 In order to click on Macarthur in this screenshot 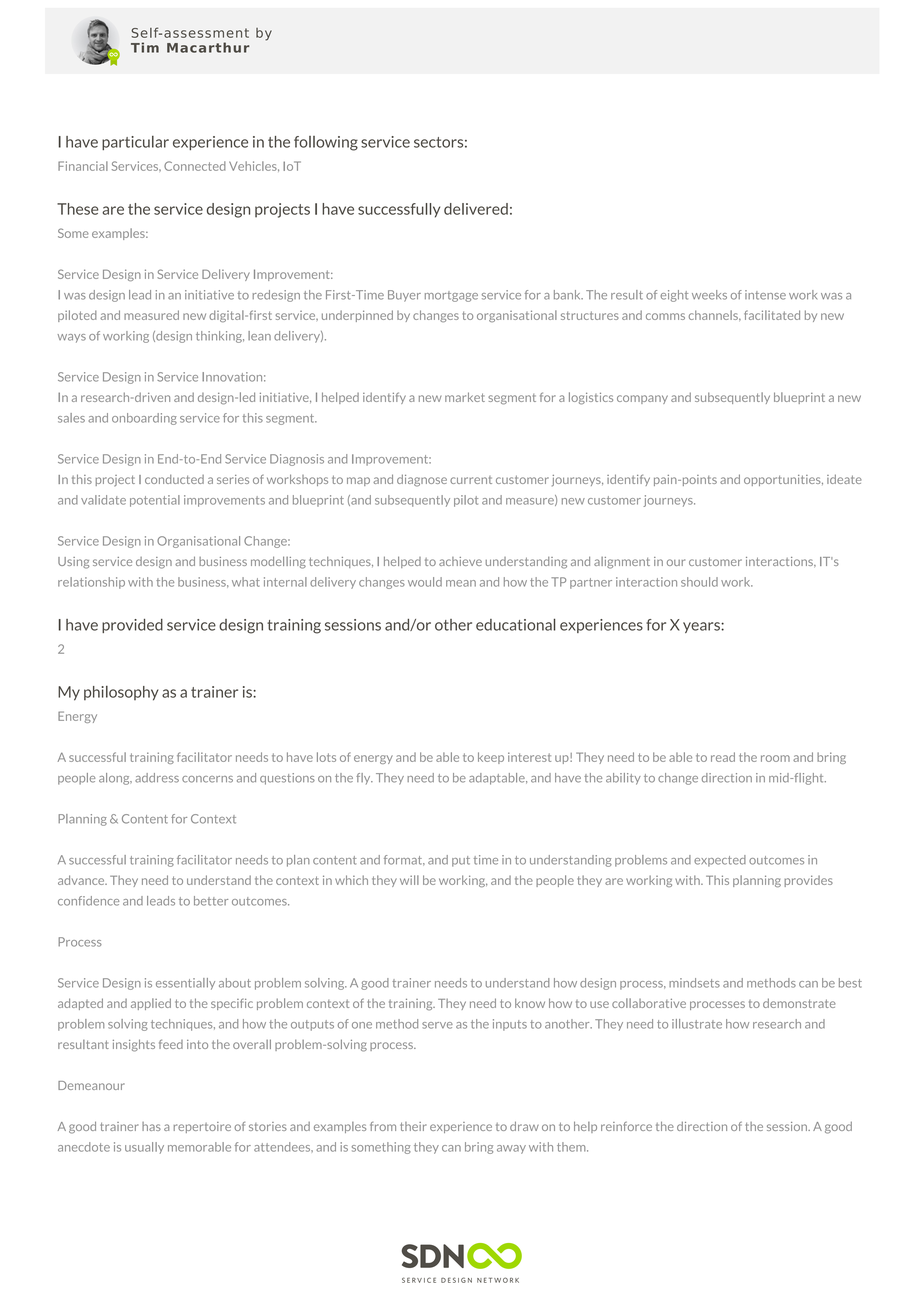, I will do `click(208, 47)`.
